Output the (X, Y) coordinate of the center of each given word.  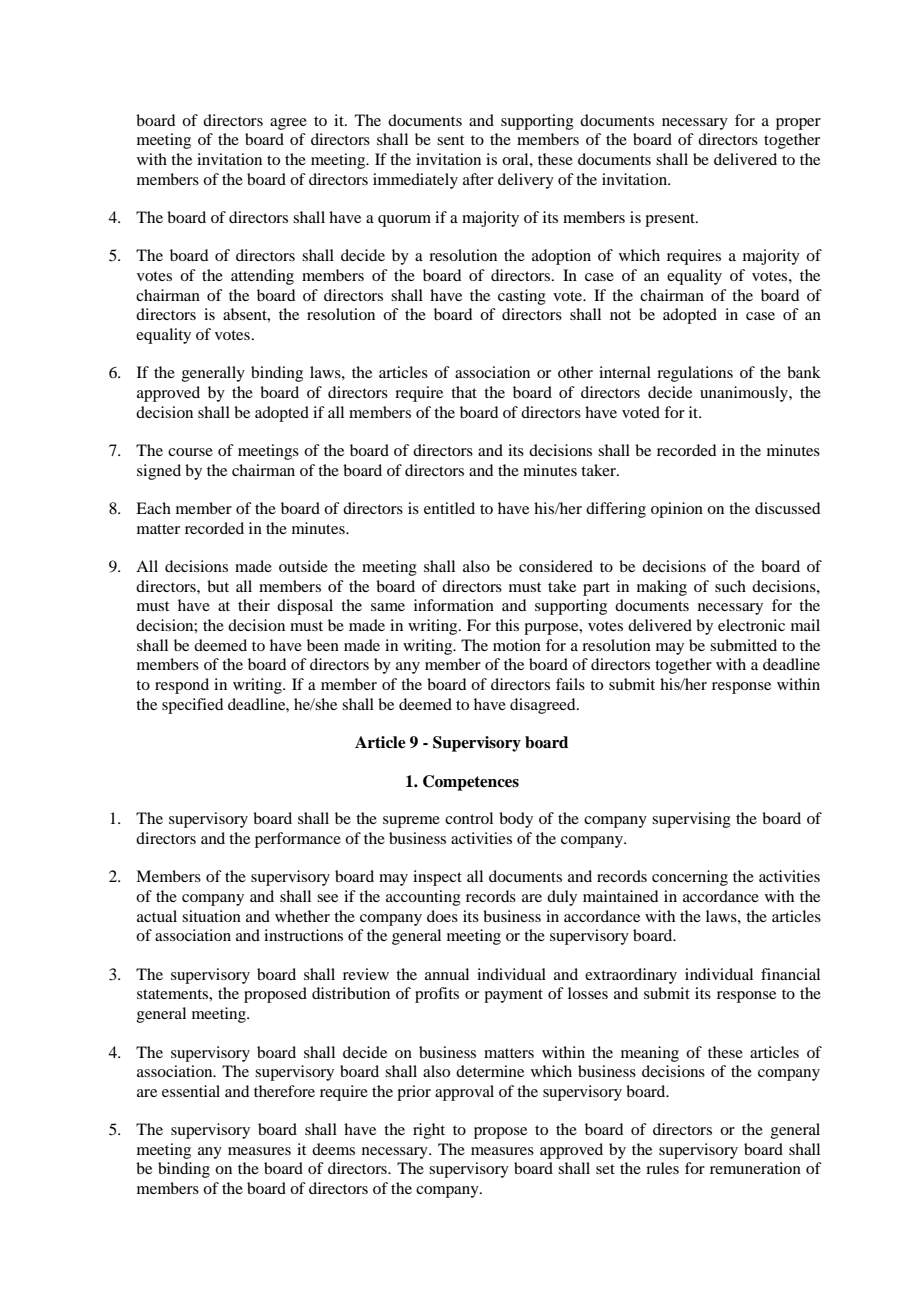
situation (211, 916)
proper (798, 124)
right (429, 1131)
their (254, 605)
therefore (284, 1091)
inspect (437, 878)
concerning (690, 878)
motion (517, 645)
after (478, 179)
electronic (751, 625)
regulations (695, 374)
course (190, 452)
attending (262, 277)
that (464, 392)
